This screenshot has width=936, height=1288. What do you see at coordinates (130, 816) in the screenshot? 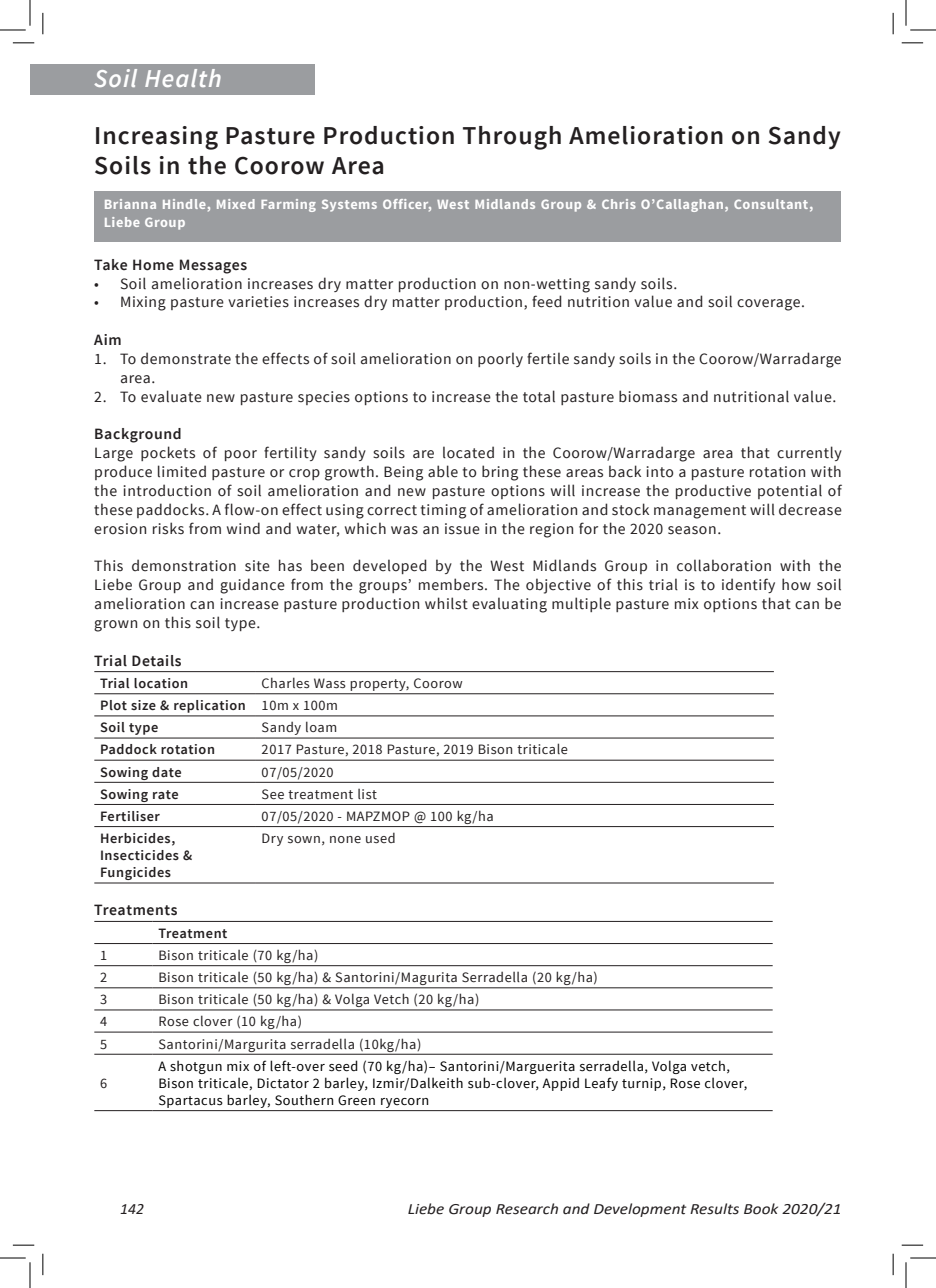
I see `Fertiliser` at bounding box center [130, 816].
